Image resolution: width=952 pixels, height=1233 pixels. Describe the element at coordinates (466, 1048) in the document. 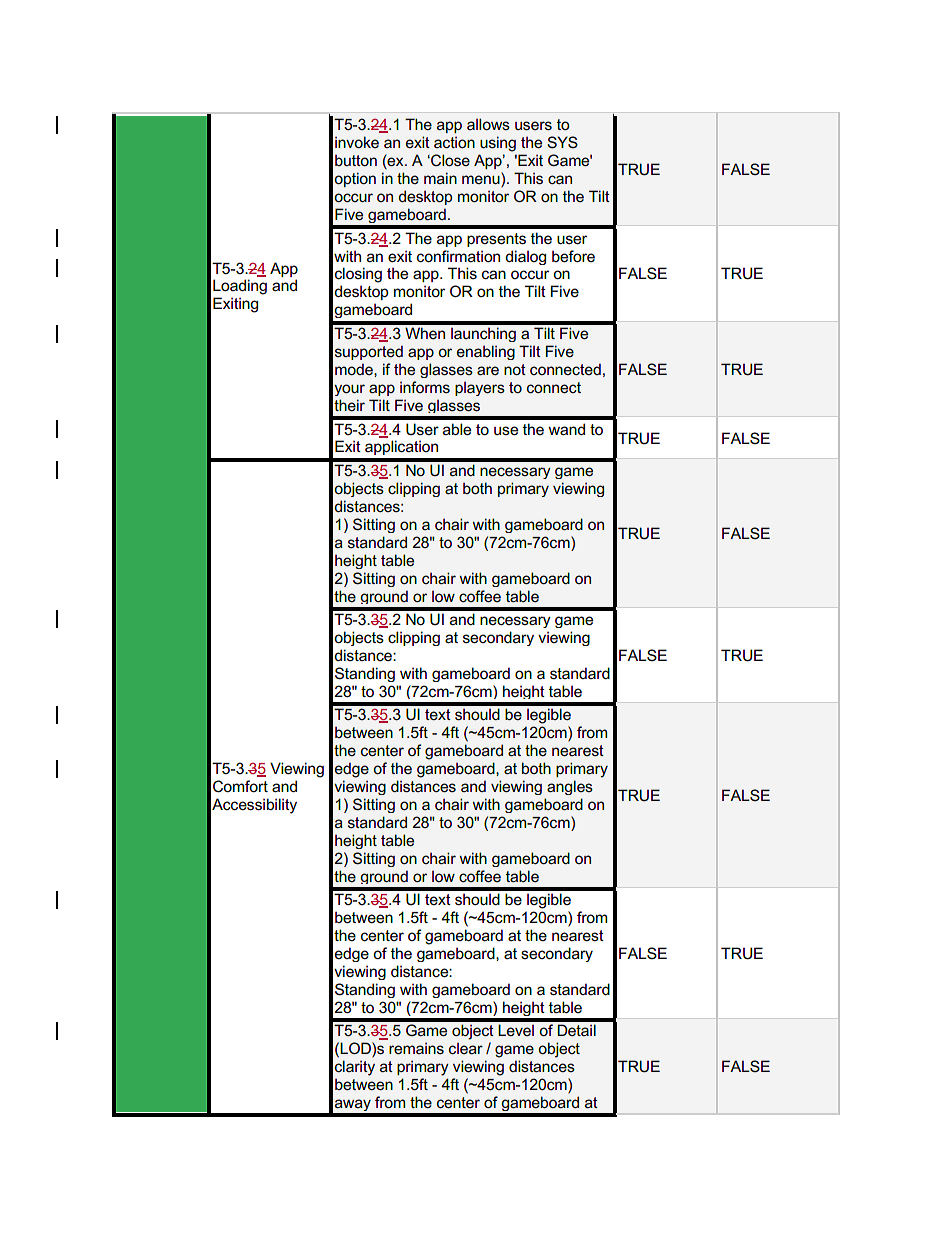

I see `clear` at that location.
